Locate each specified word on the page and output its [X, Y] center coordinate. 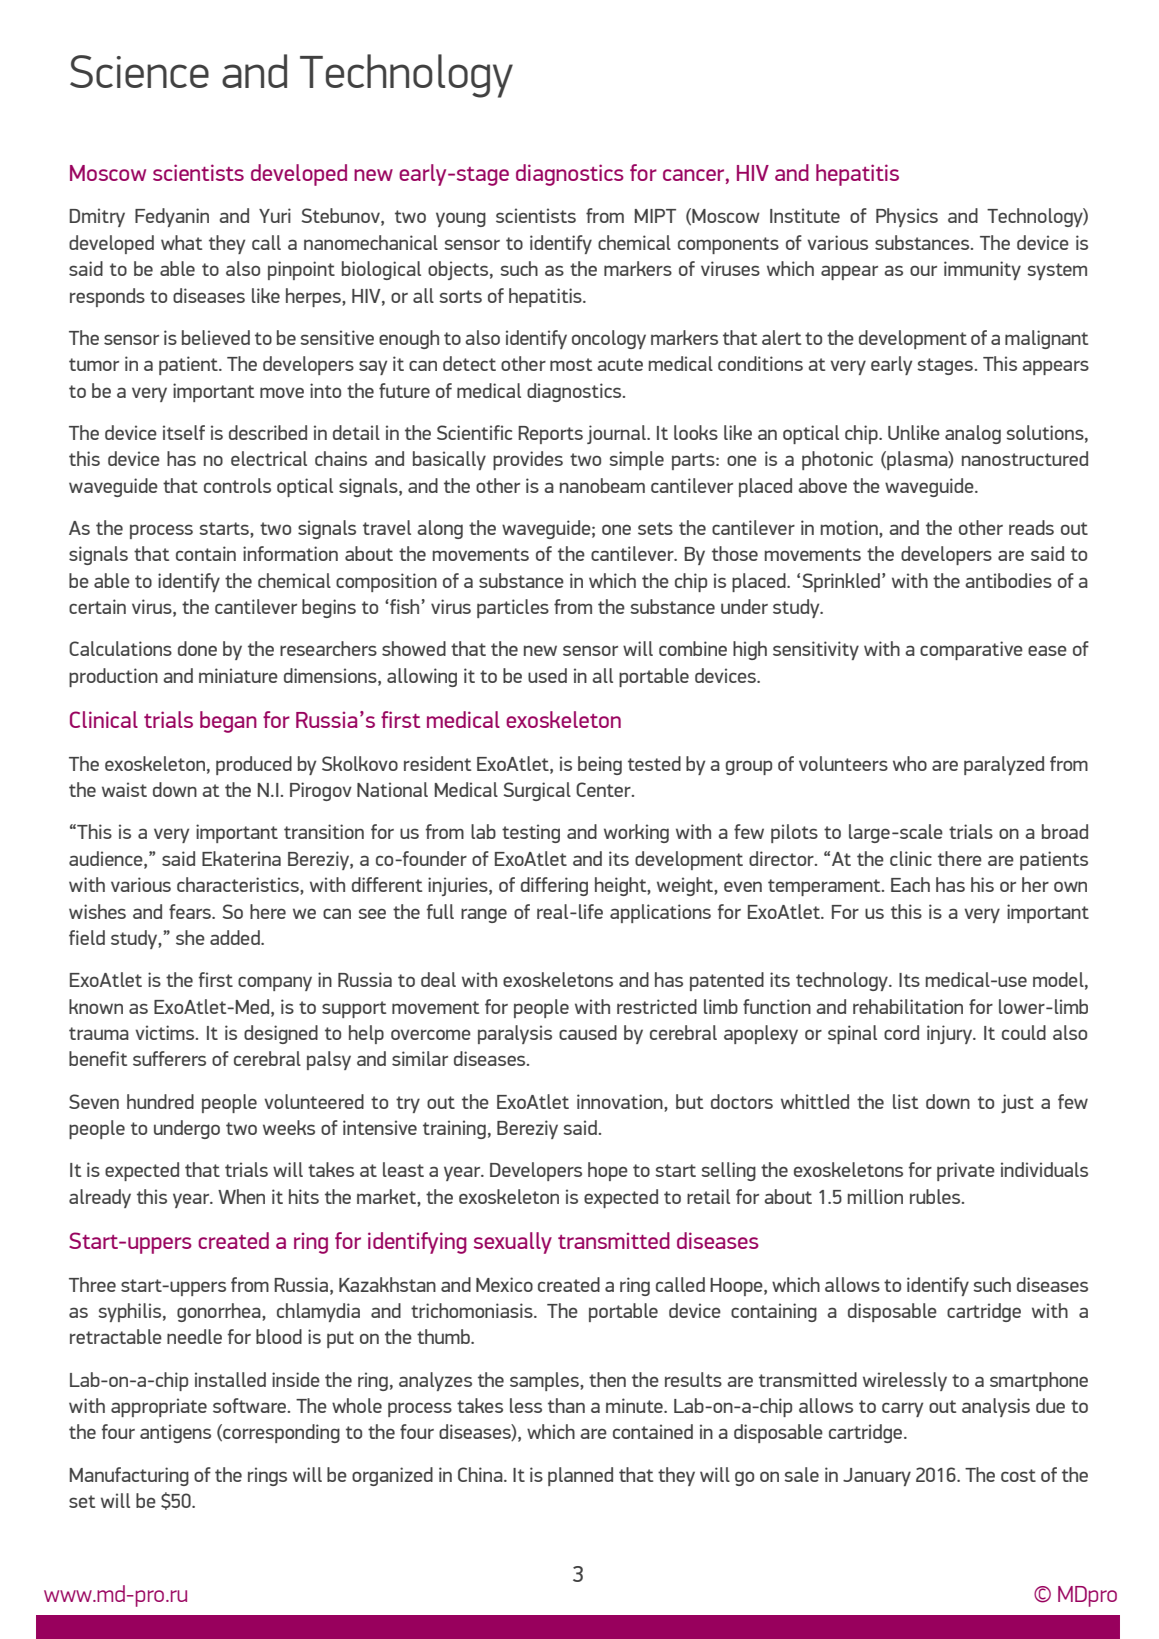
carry [902, 1409]
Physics [907, 217]
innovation [621, 1101]
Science [139, 71]
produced [254, 765]
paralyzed [1004, 765]
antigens [175, 1433]
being [600, 765]
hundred [160, 1101]
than [566, 1405]
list [905, 1101]
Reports [550, 435]
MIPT [655, 216]
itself [184, 432]
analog [973, 434]
